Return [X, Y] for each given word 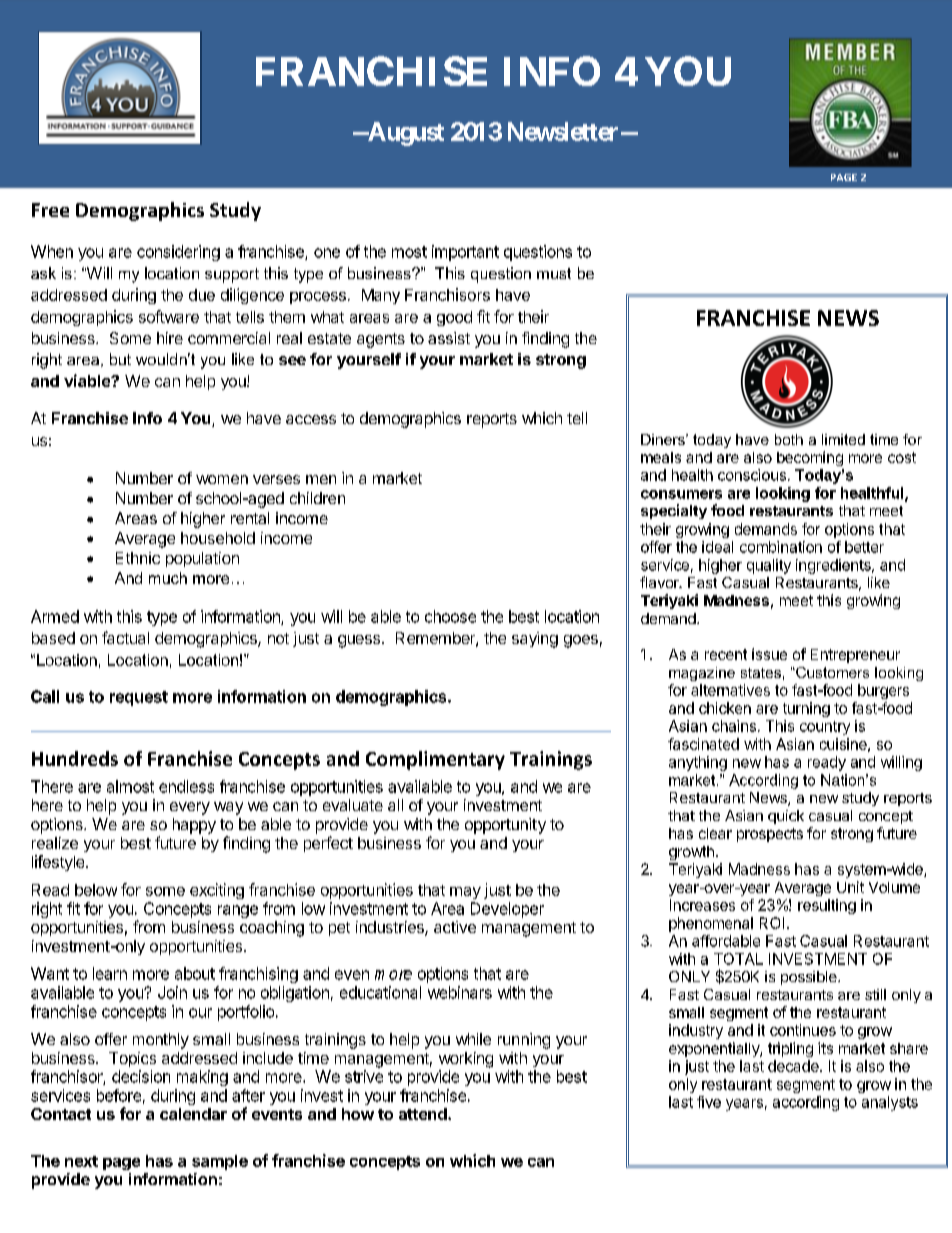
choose [450, 616]
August [405, 134]
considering [178, 253]
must [554, 273]
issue [769, 654]
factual [125, 637]
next [81, 1161]
